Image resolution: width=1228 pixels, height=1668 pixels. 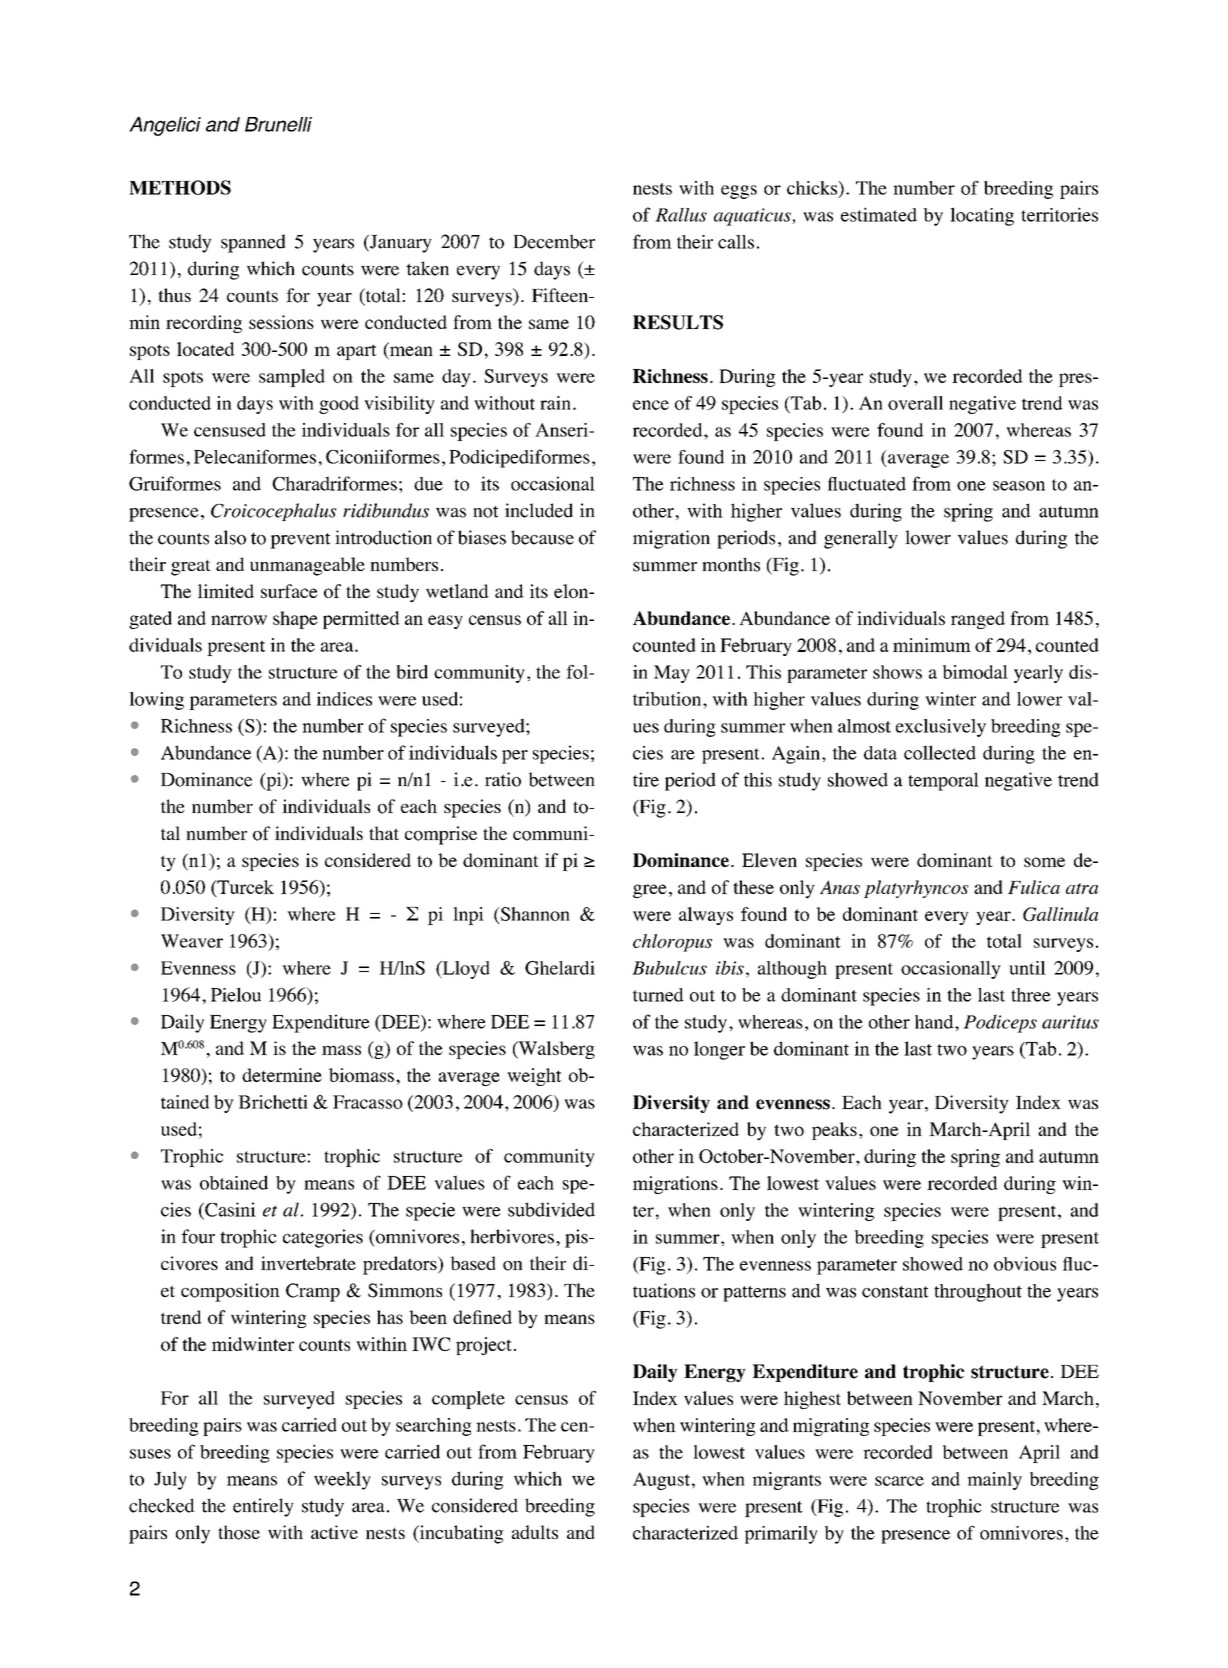 What do you see at coordinates (982, 216) in the image?
I see `locating` at bounding box center [982, 216].
